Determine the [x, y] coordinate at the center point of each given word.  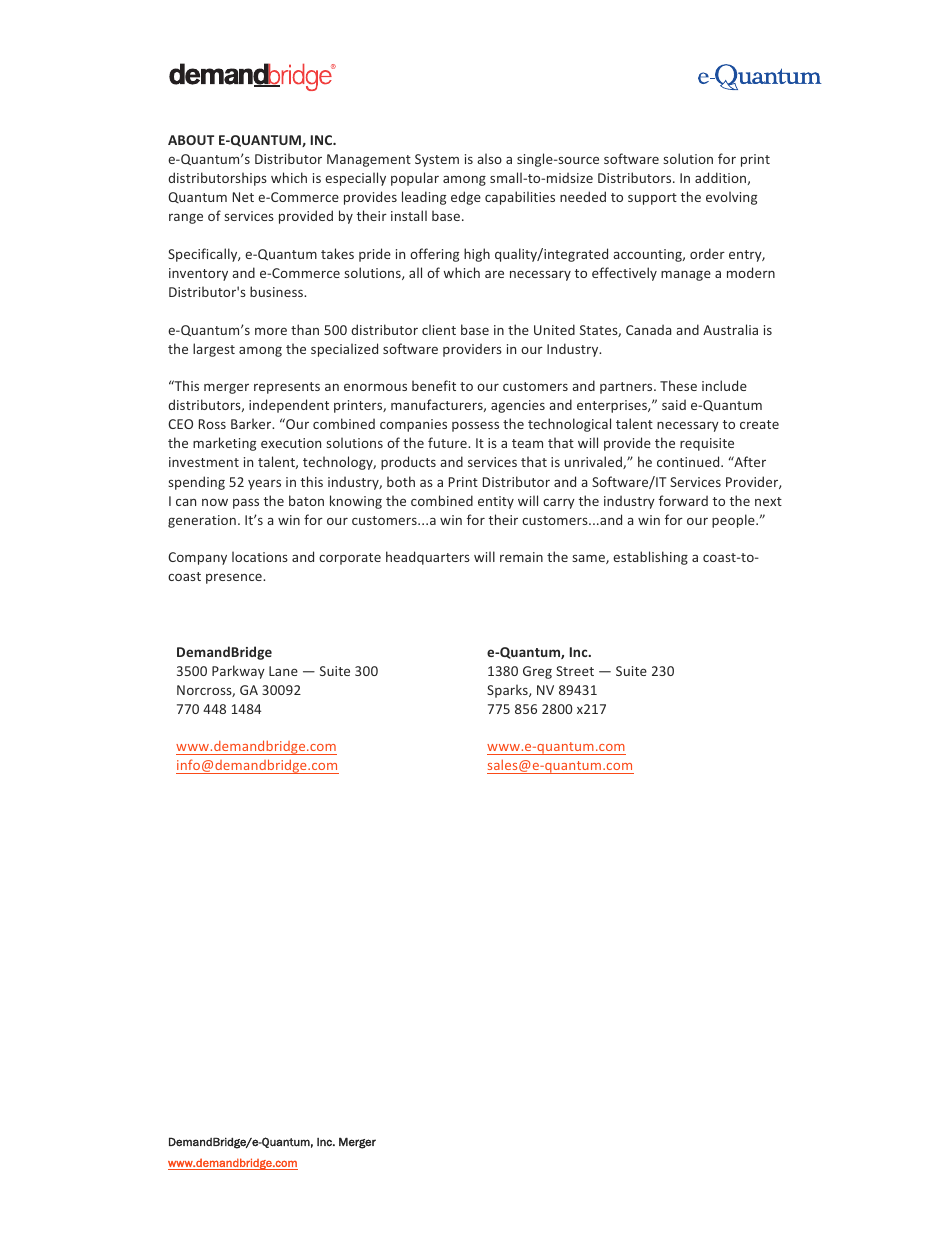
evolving [731, 198]
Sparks [508, 691]
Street [575, 671]
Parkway [238, 672]
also [489, 158]
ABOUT [191, 140]
